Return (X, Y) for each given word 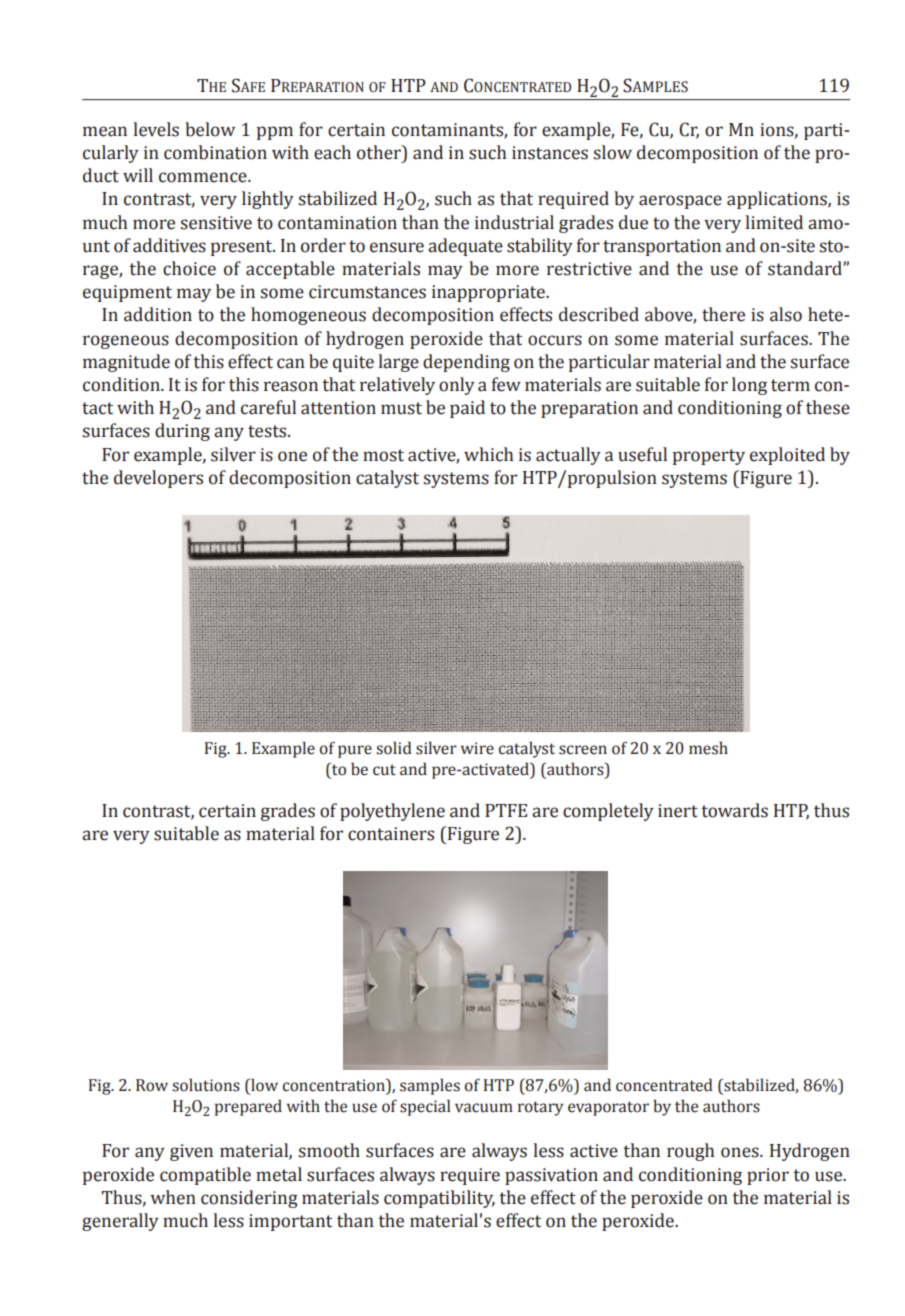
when (173, 1197)
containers (391, 834)
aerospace (680, 202)
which (489, 454)
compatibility (439, 1199)
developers (158, 479)
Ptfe (506, 810)
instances (550, 153)
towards (735, 810)
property (709, 457)
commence (204, 177)
